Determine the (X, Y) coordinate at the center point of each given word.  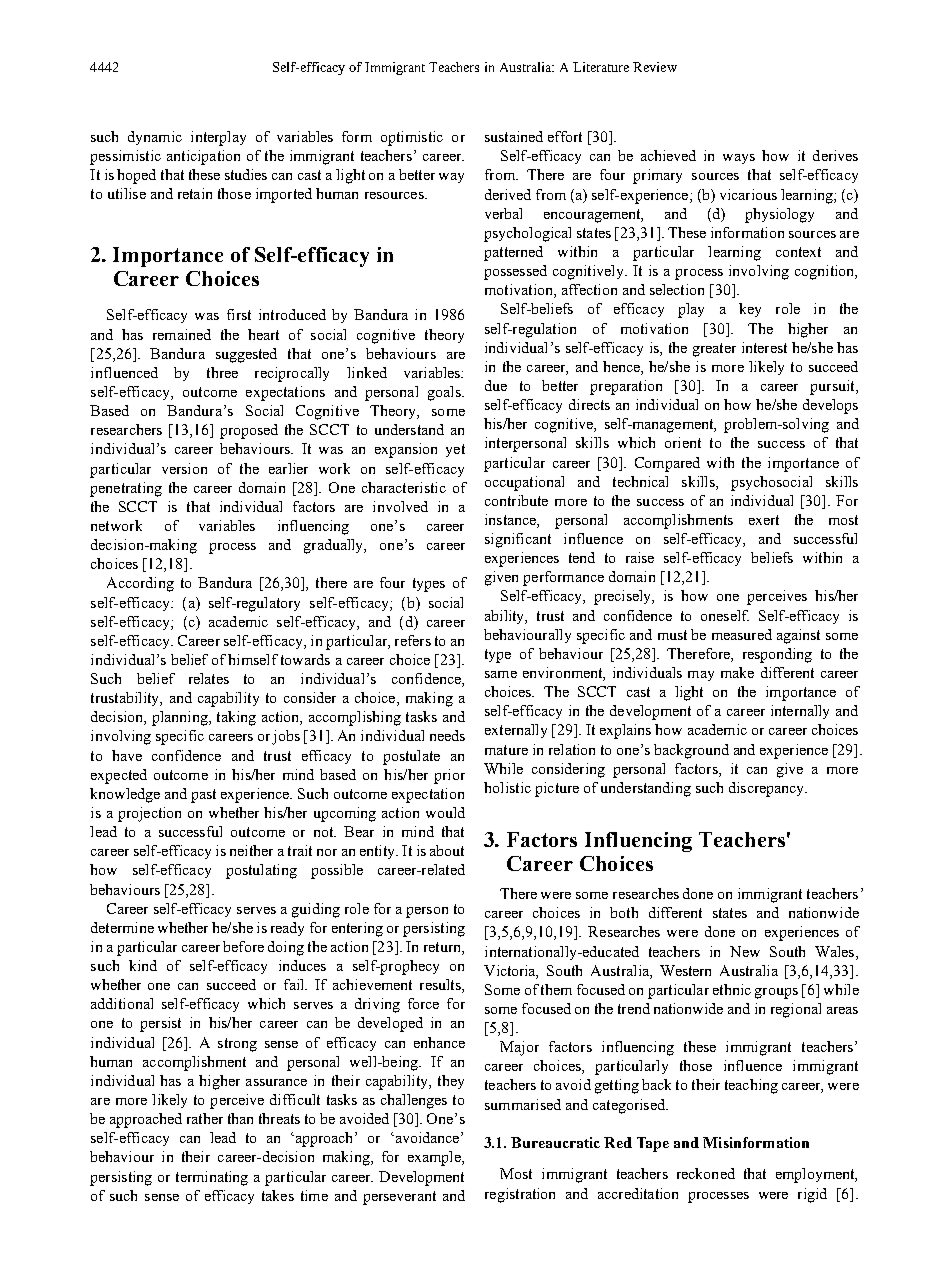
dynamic (155, 138)
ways (739, 159)
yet (455, 450)
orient (683, 442)
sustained (514, 136)
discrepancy (768, 789)
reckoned (706, 1173)
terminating (212, 1178)
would (445, 812)
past (203, 796)
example (435, 1158)
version (184, 468)
